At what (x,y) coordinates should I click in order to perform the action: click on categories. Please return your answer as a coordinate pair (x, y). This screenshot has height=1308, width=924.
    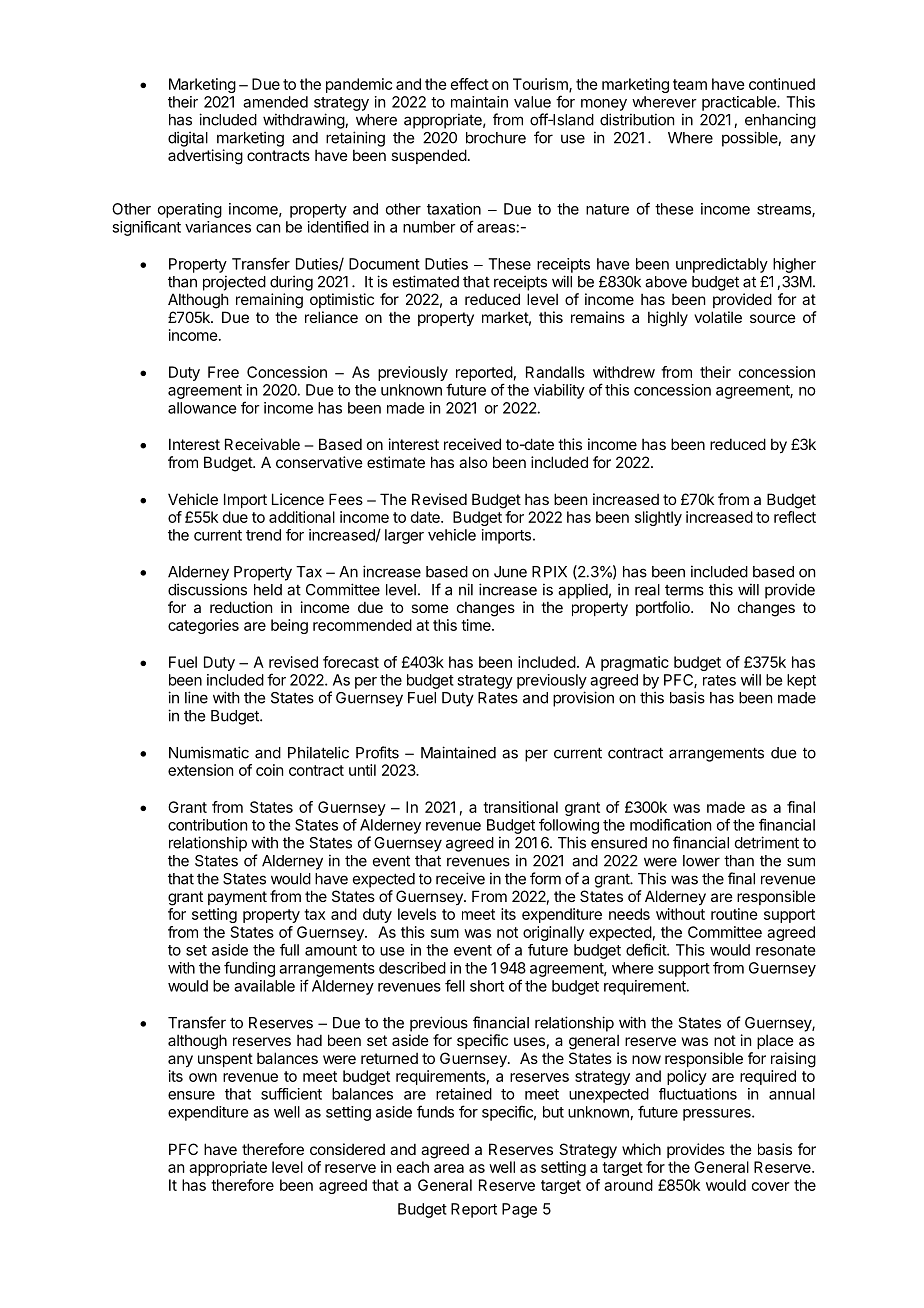
    Looking at the image, I should click on (203, 626).
